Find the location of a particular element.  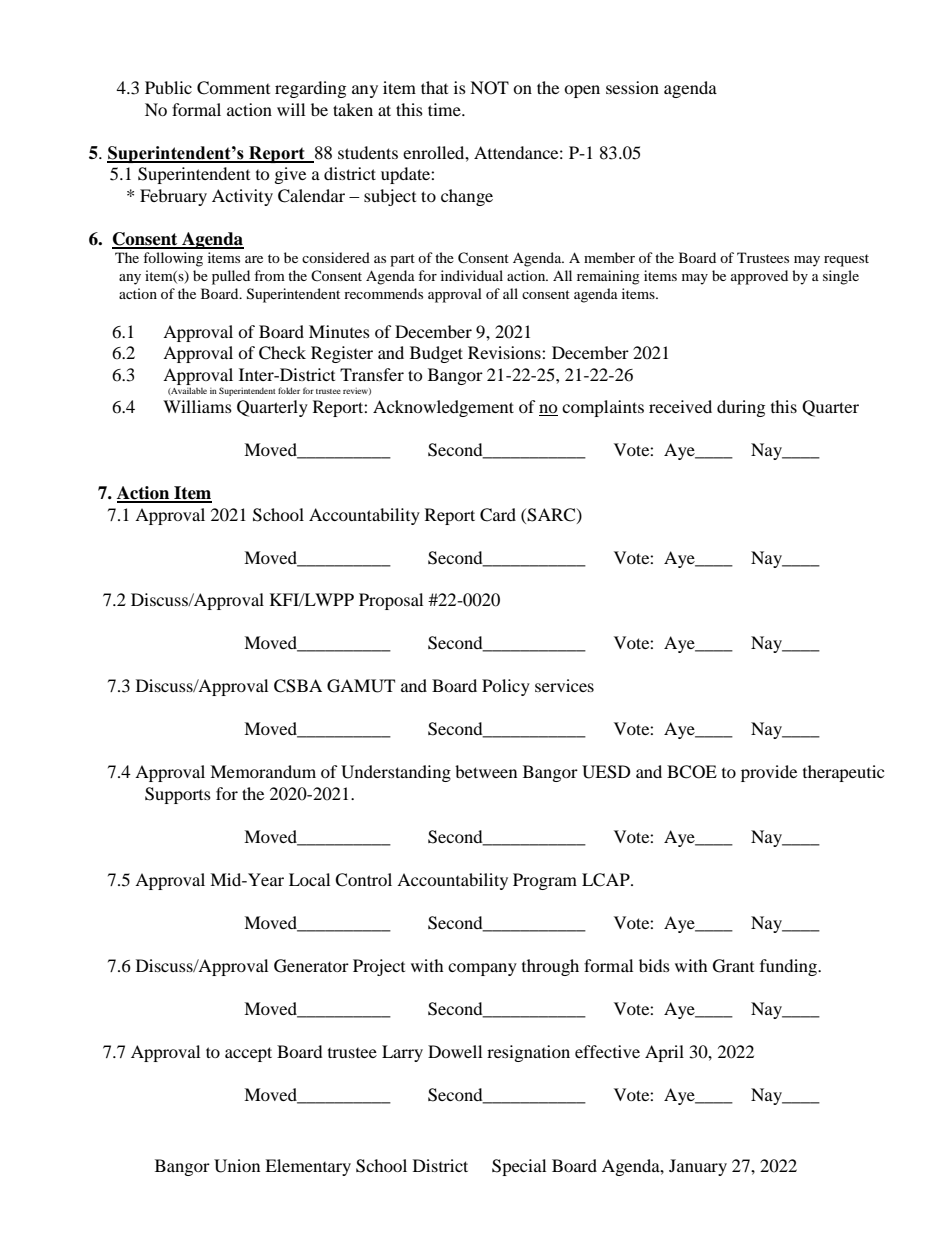

provide is located at coordinates (769, 773).
